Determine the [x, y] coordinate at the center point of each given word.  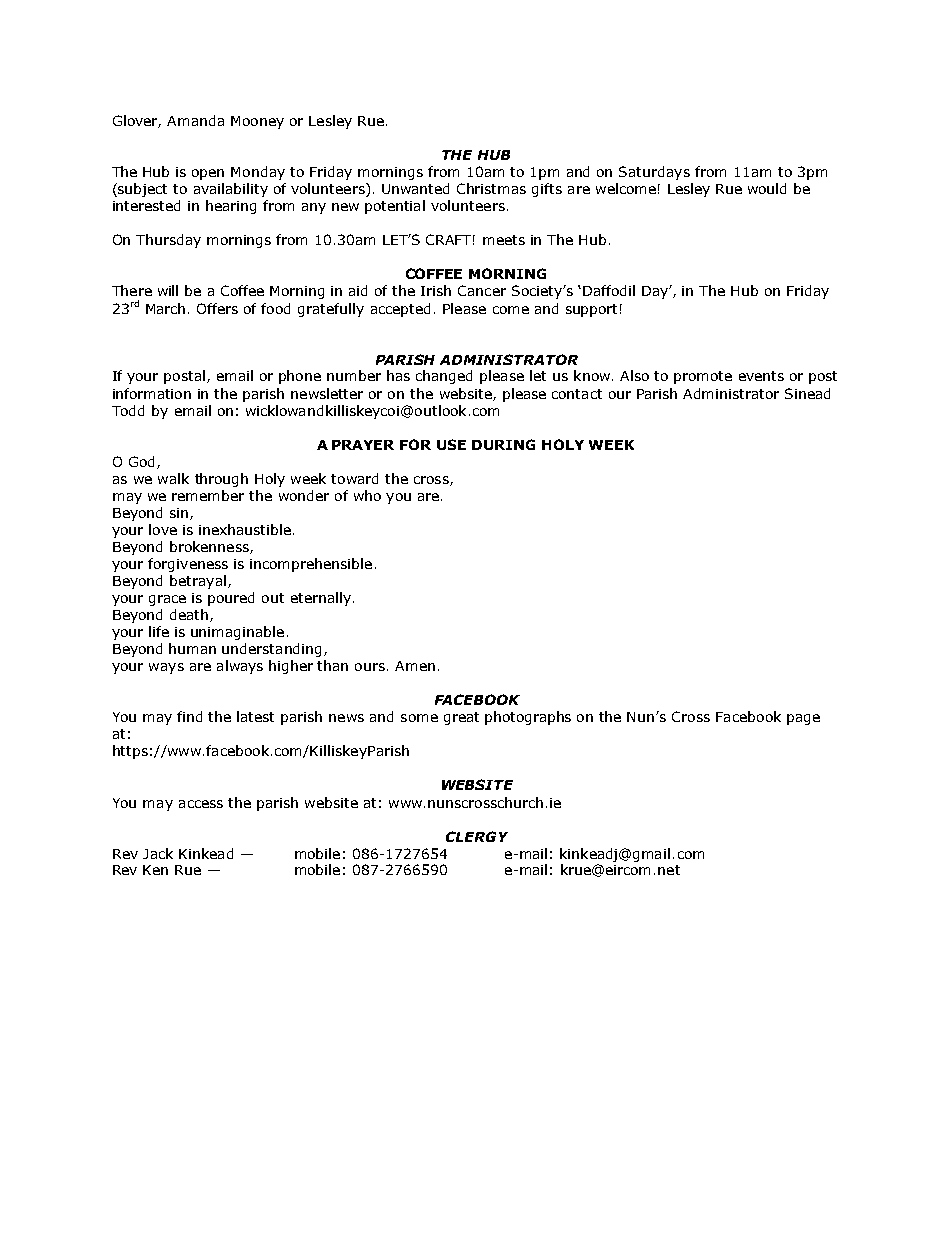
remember [208, 495]
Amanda [195, 120]
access [201, 804]
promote [703, 377]
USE [451, 444]
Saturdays [654, 173]
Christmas [491, 188]
